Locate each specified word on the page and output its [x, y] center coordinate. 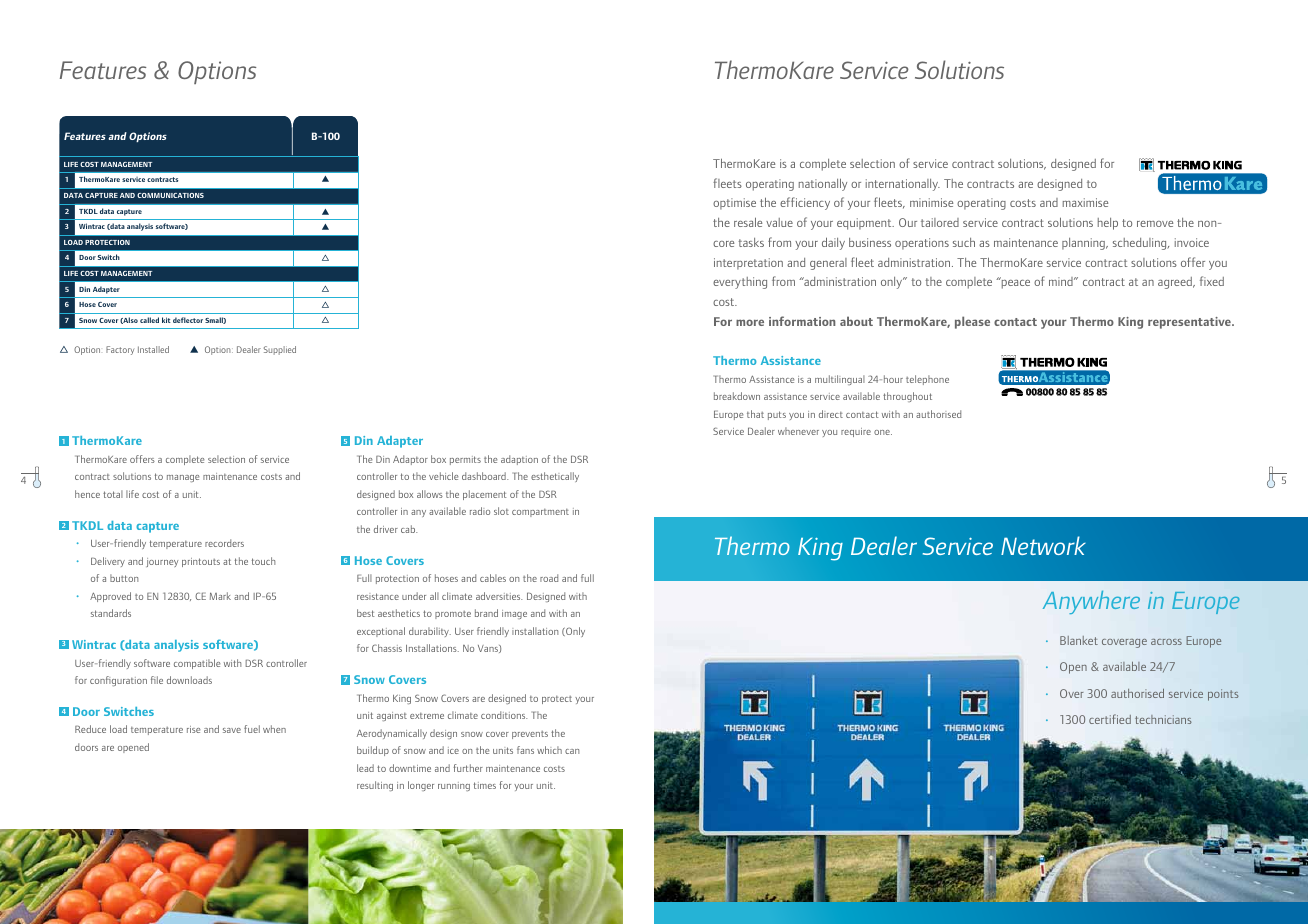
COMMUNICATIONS [170, 195]
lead [365, 768]
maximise [1085, 202]
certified [1110, 719]
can [572, 751]
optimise [734, 204]
